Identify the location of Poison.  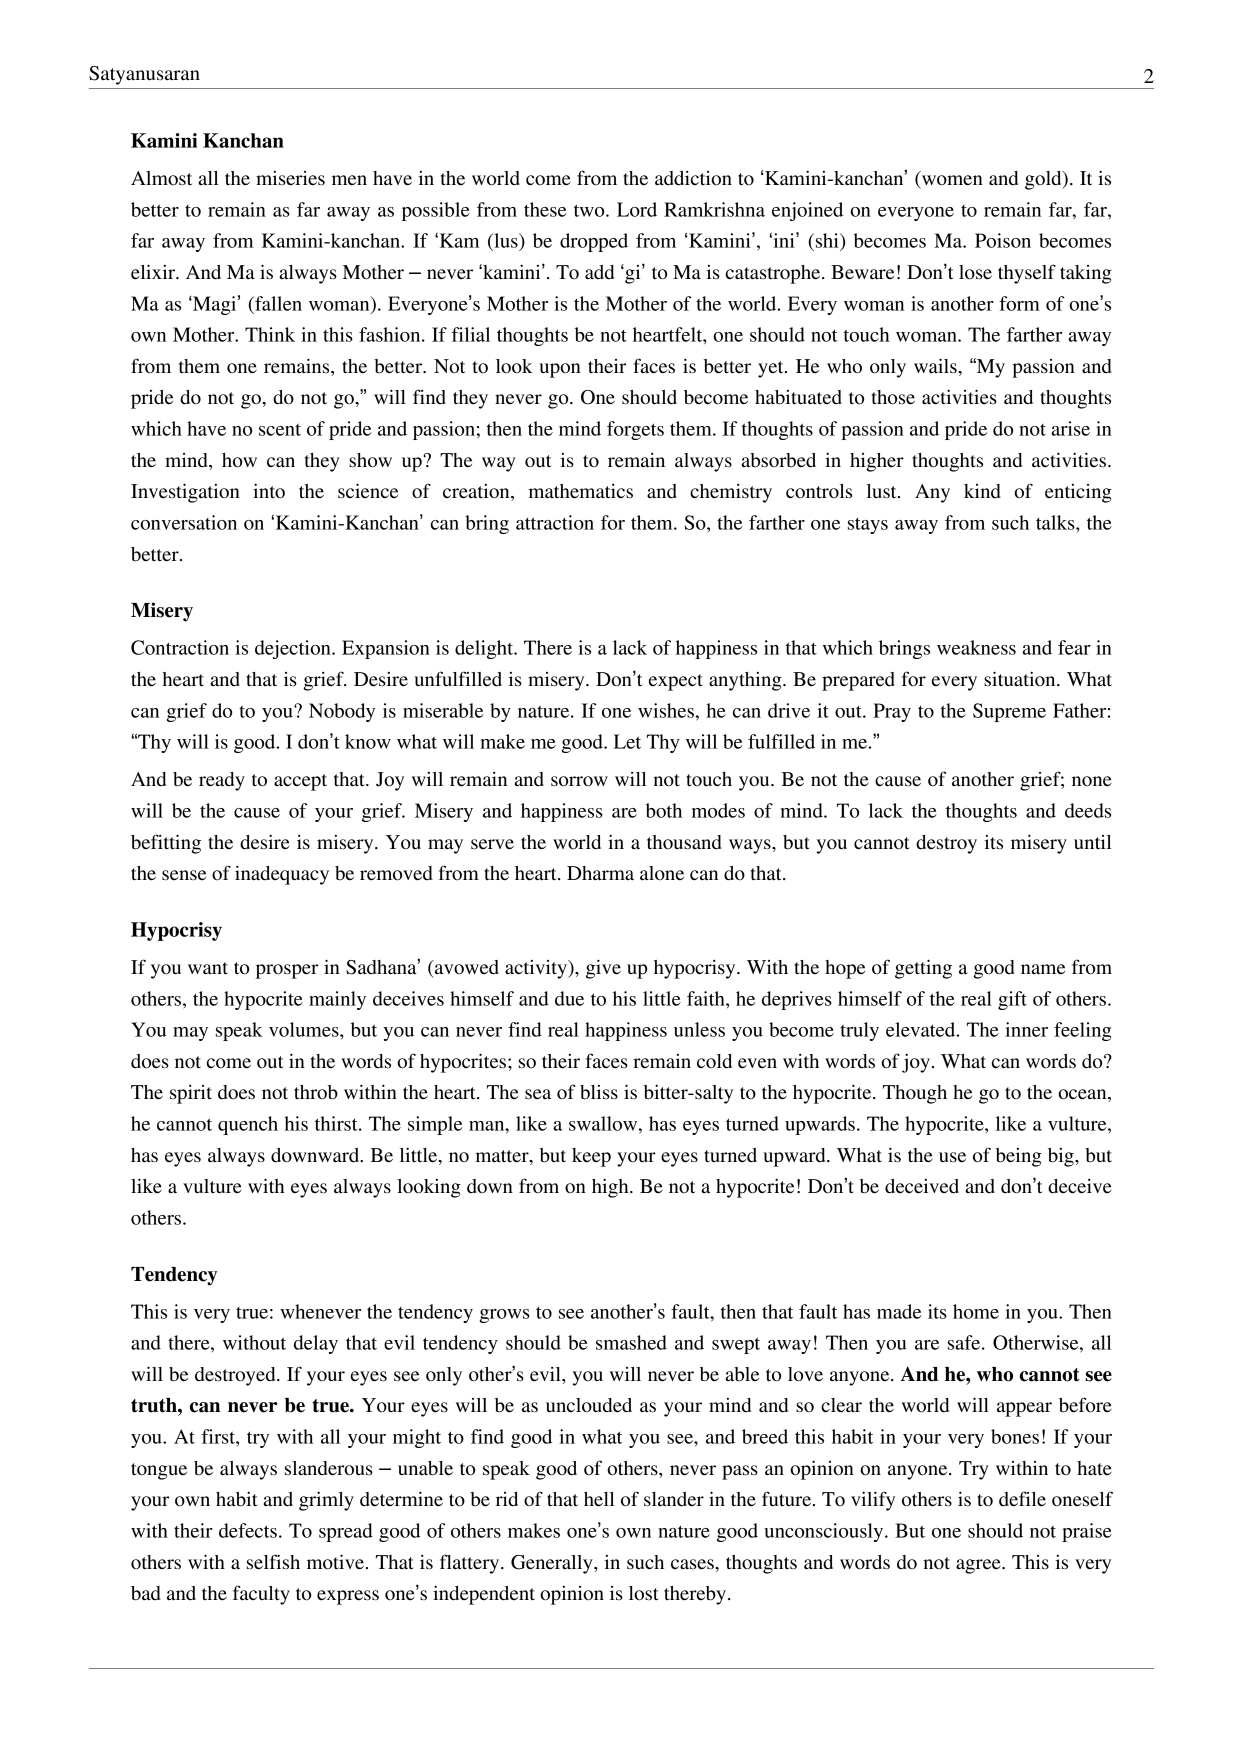
(1003, 240).
